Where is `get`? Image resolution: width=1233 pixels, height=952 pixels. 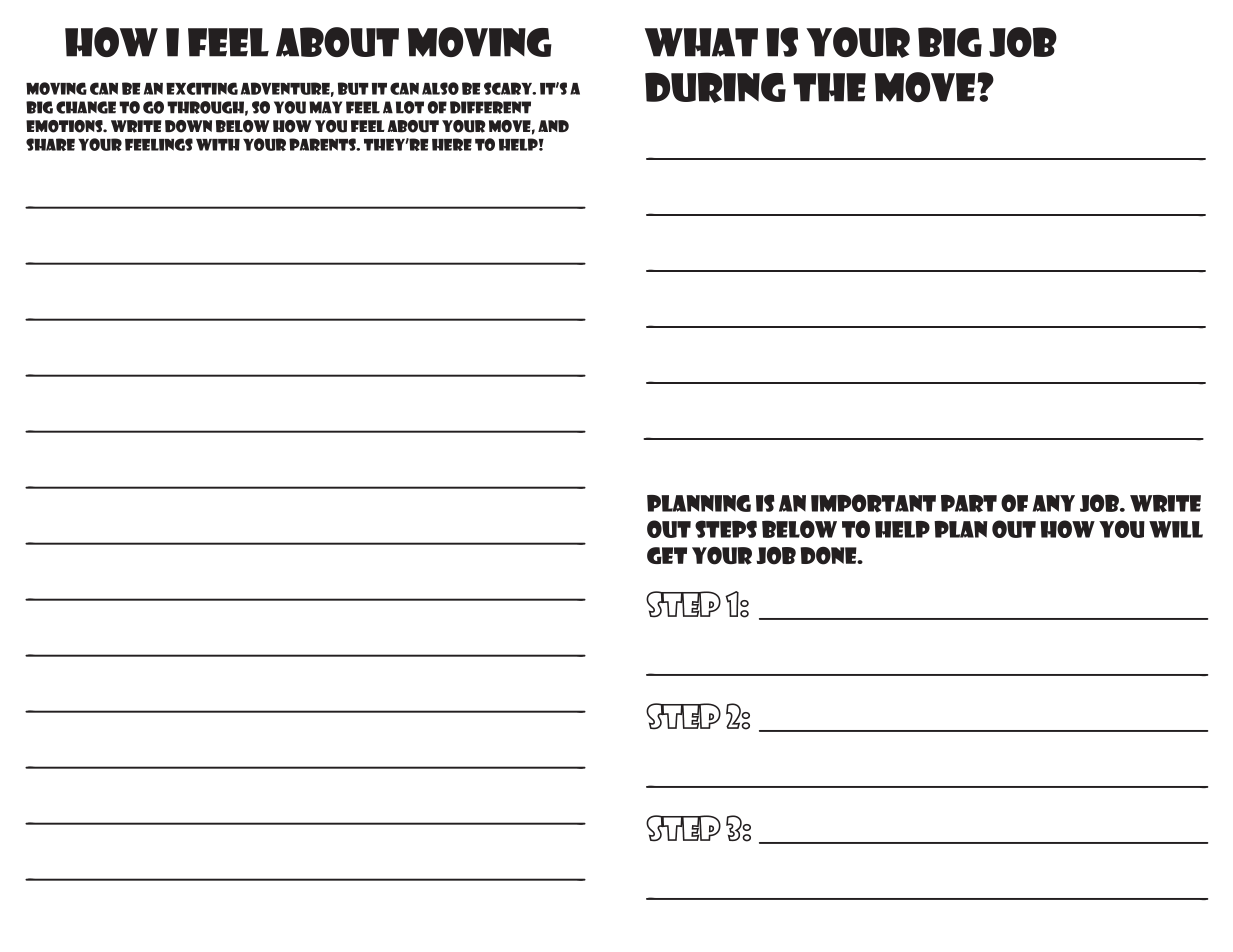
get is located at coordinates (667, 555).
